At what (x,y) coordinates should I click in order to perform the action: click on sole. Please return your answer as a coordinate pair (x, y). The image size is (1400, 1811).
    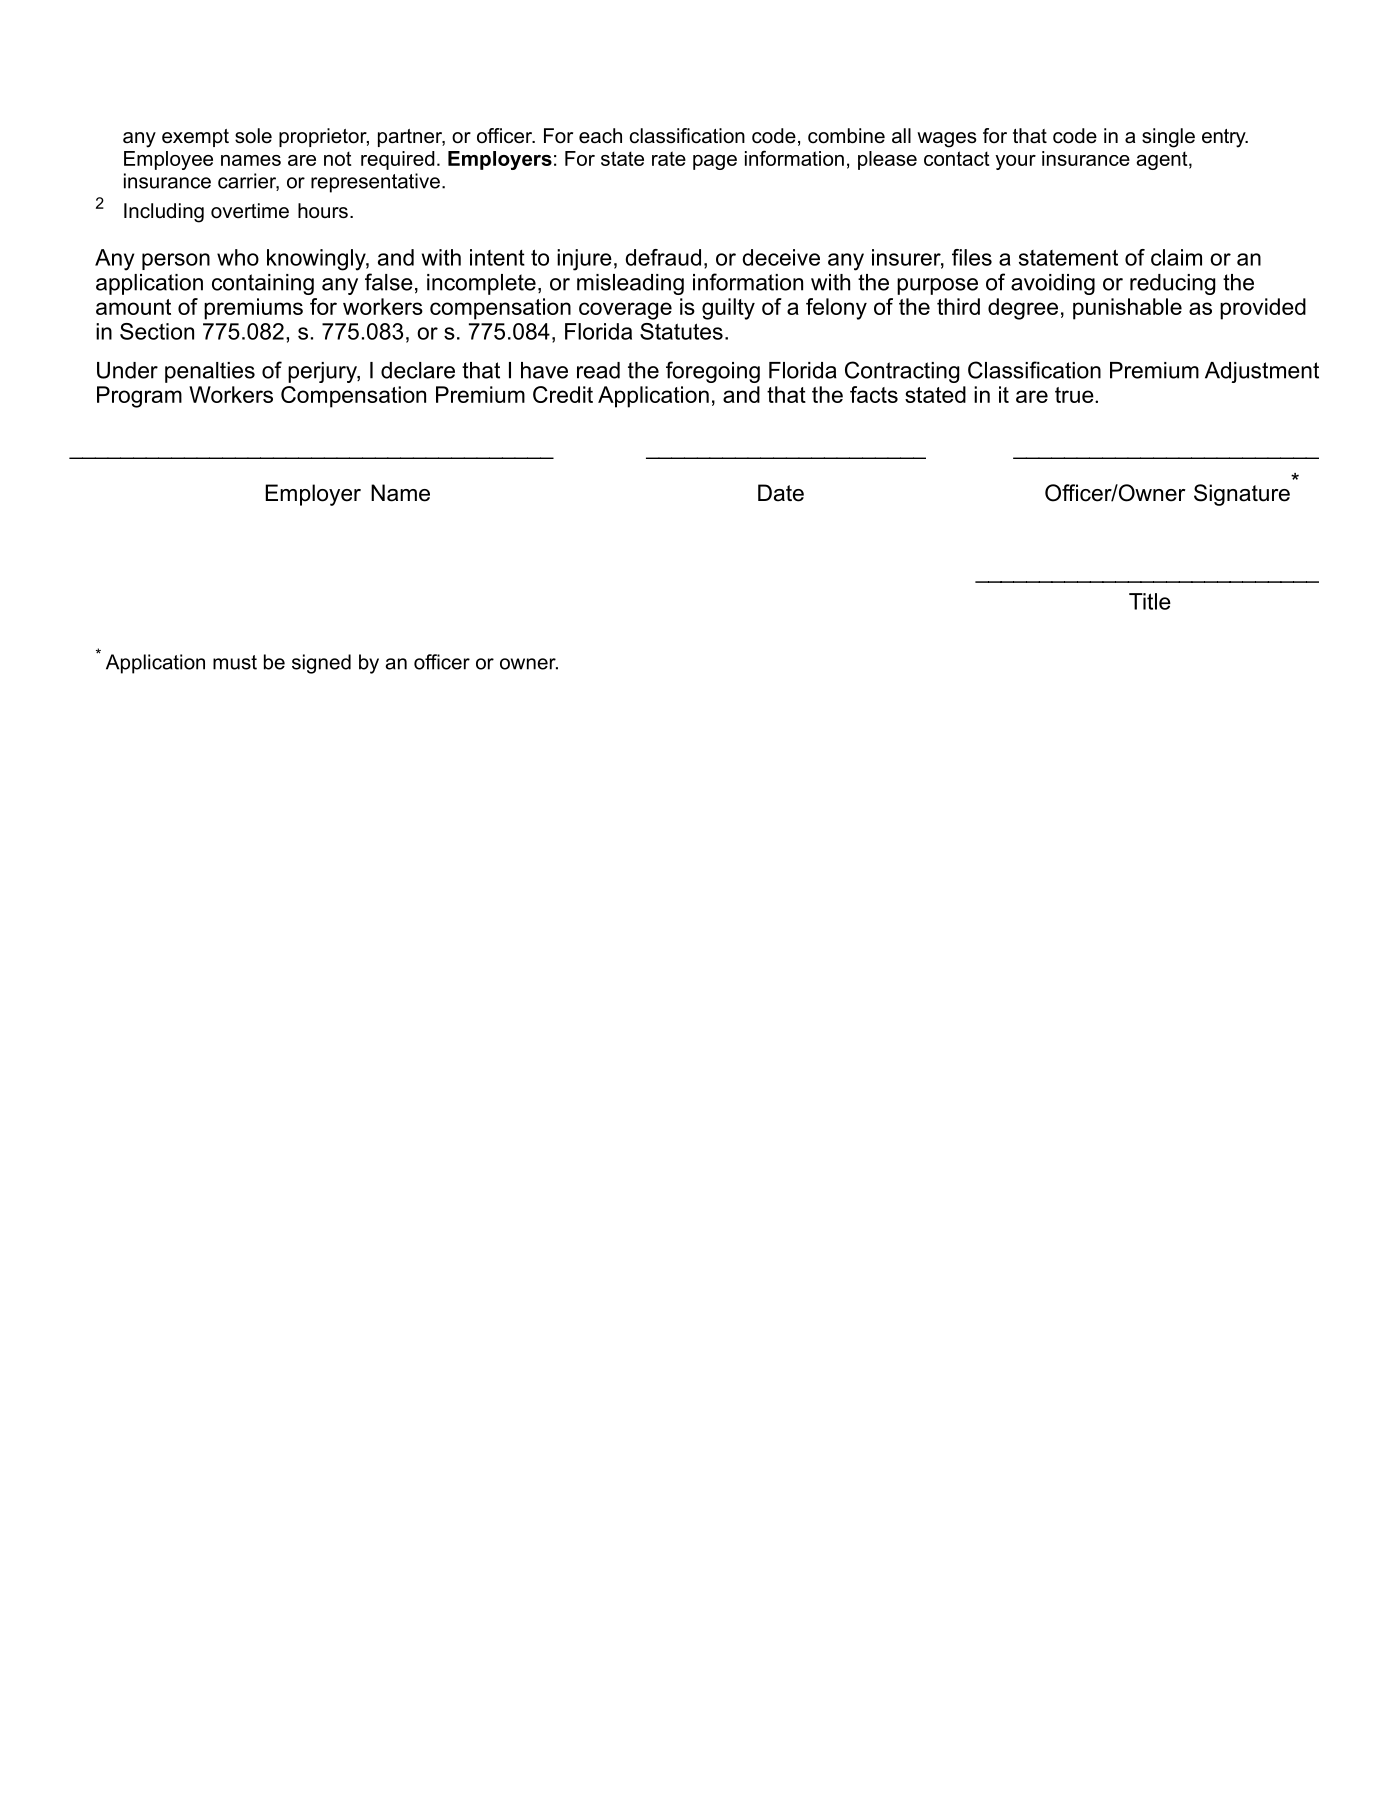
    Looking at the image, I should click on (253, 136).
